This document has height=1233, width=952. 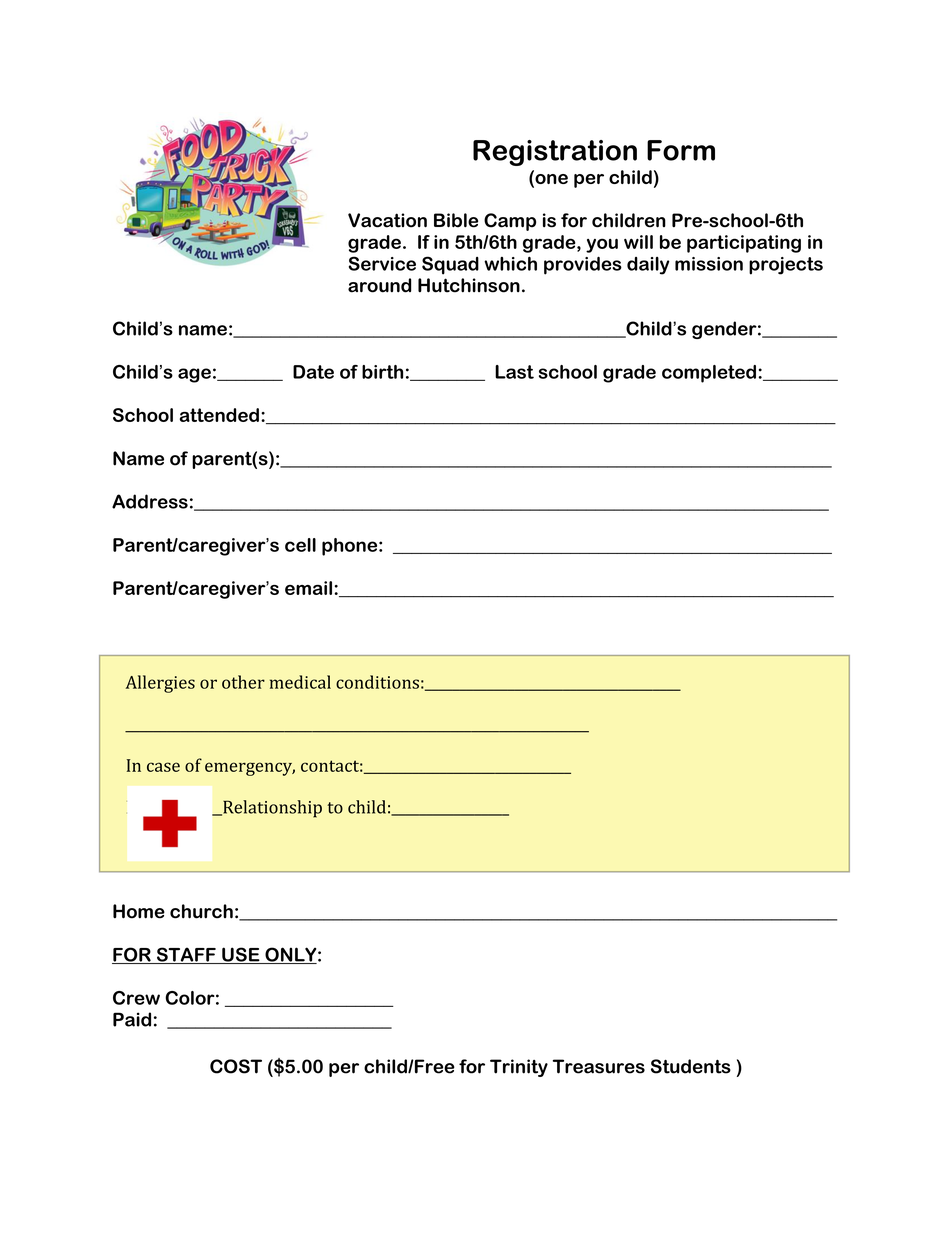 What do you see at coordinates (519, 1068) in the document?
I see `Trinity` at bounding box center [519, 1068].
